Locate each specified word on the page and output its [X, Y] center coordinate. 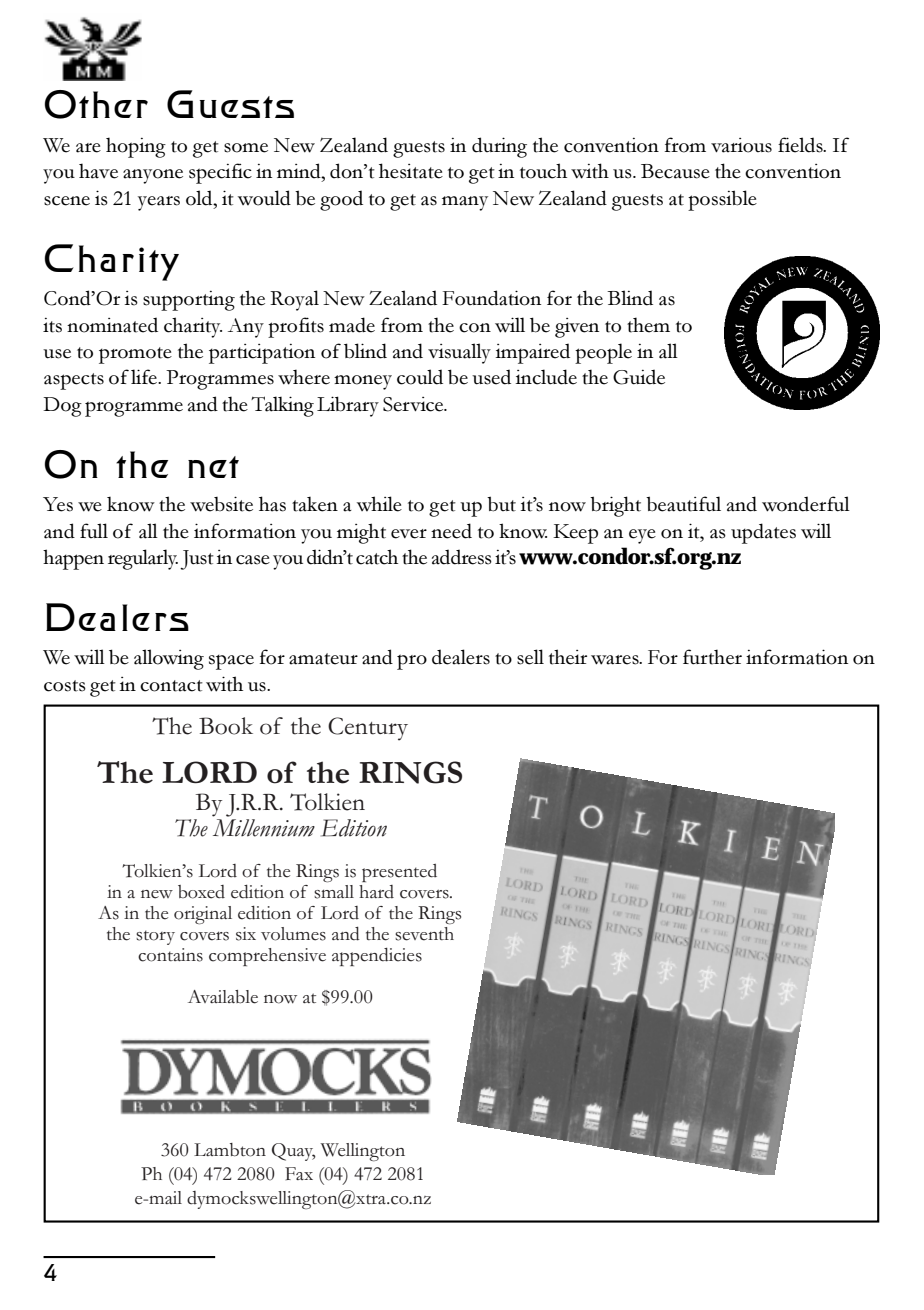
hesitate [411, 171]
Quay [294, 1152]
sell [530, 657]
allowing [169, 659]
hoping [136, 147]
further [712, 657]
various [741, 145]
